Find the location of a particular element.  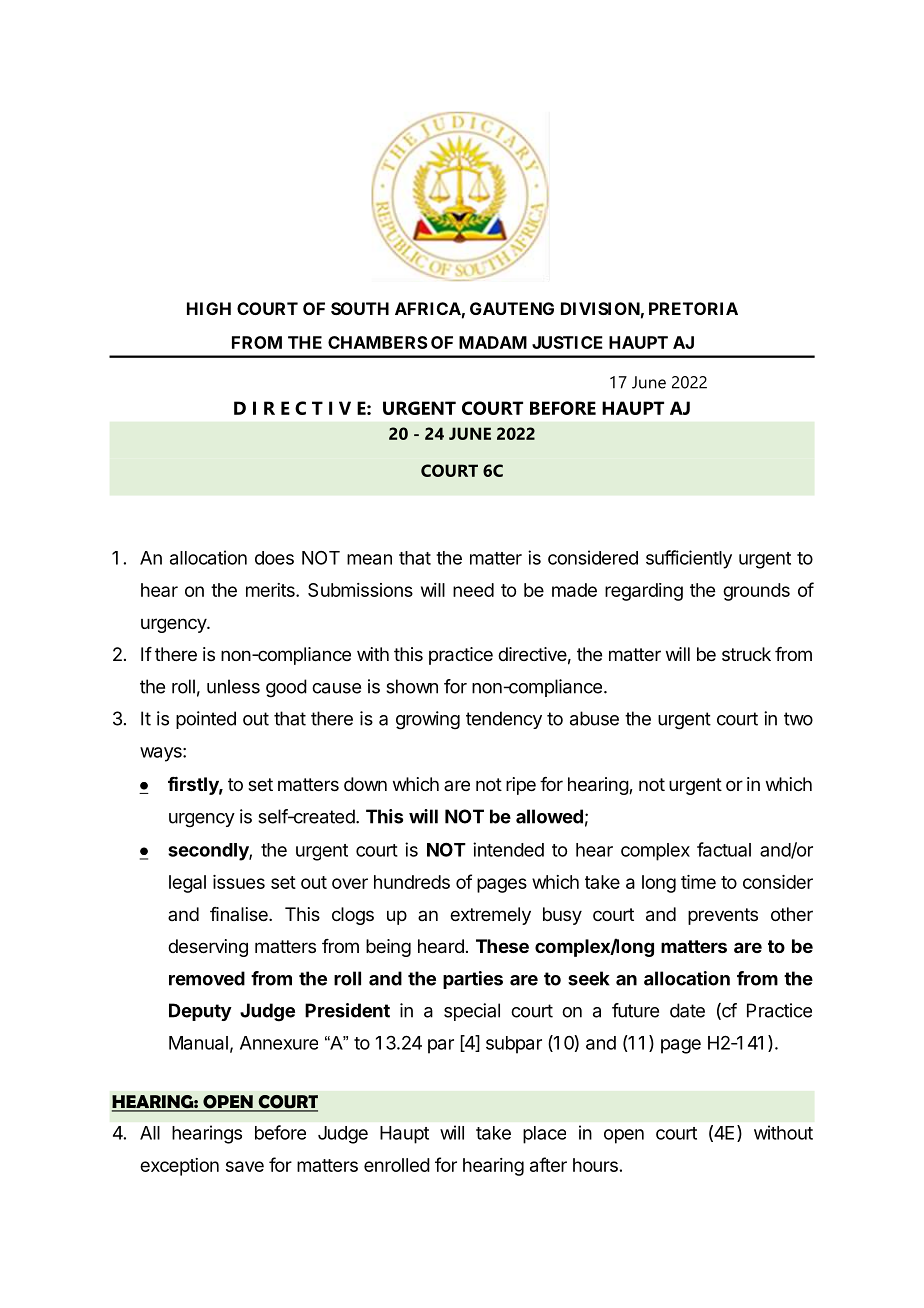

does is located at coordinates (274, 558).
